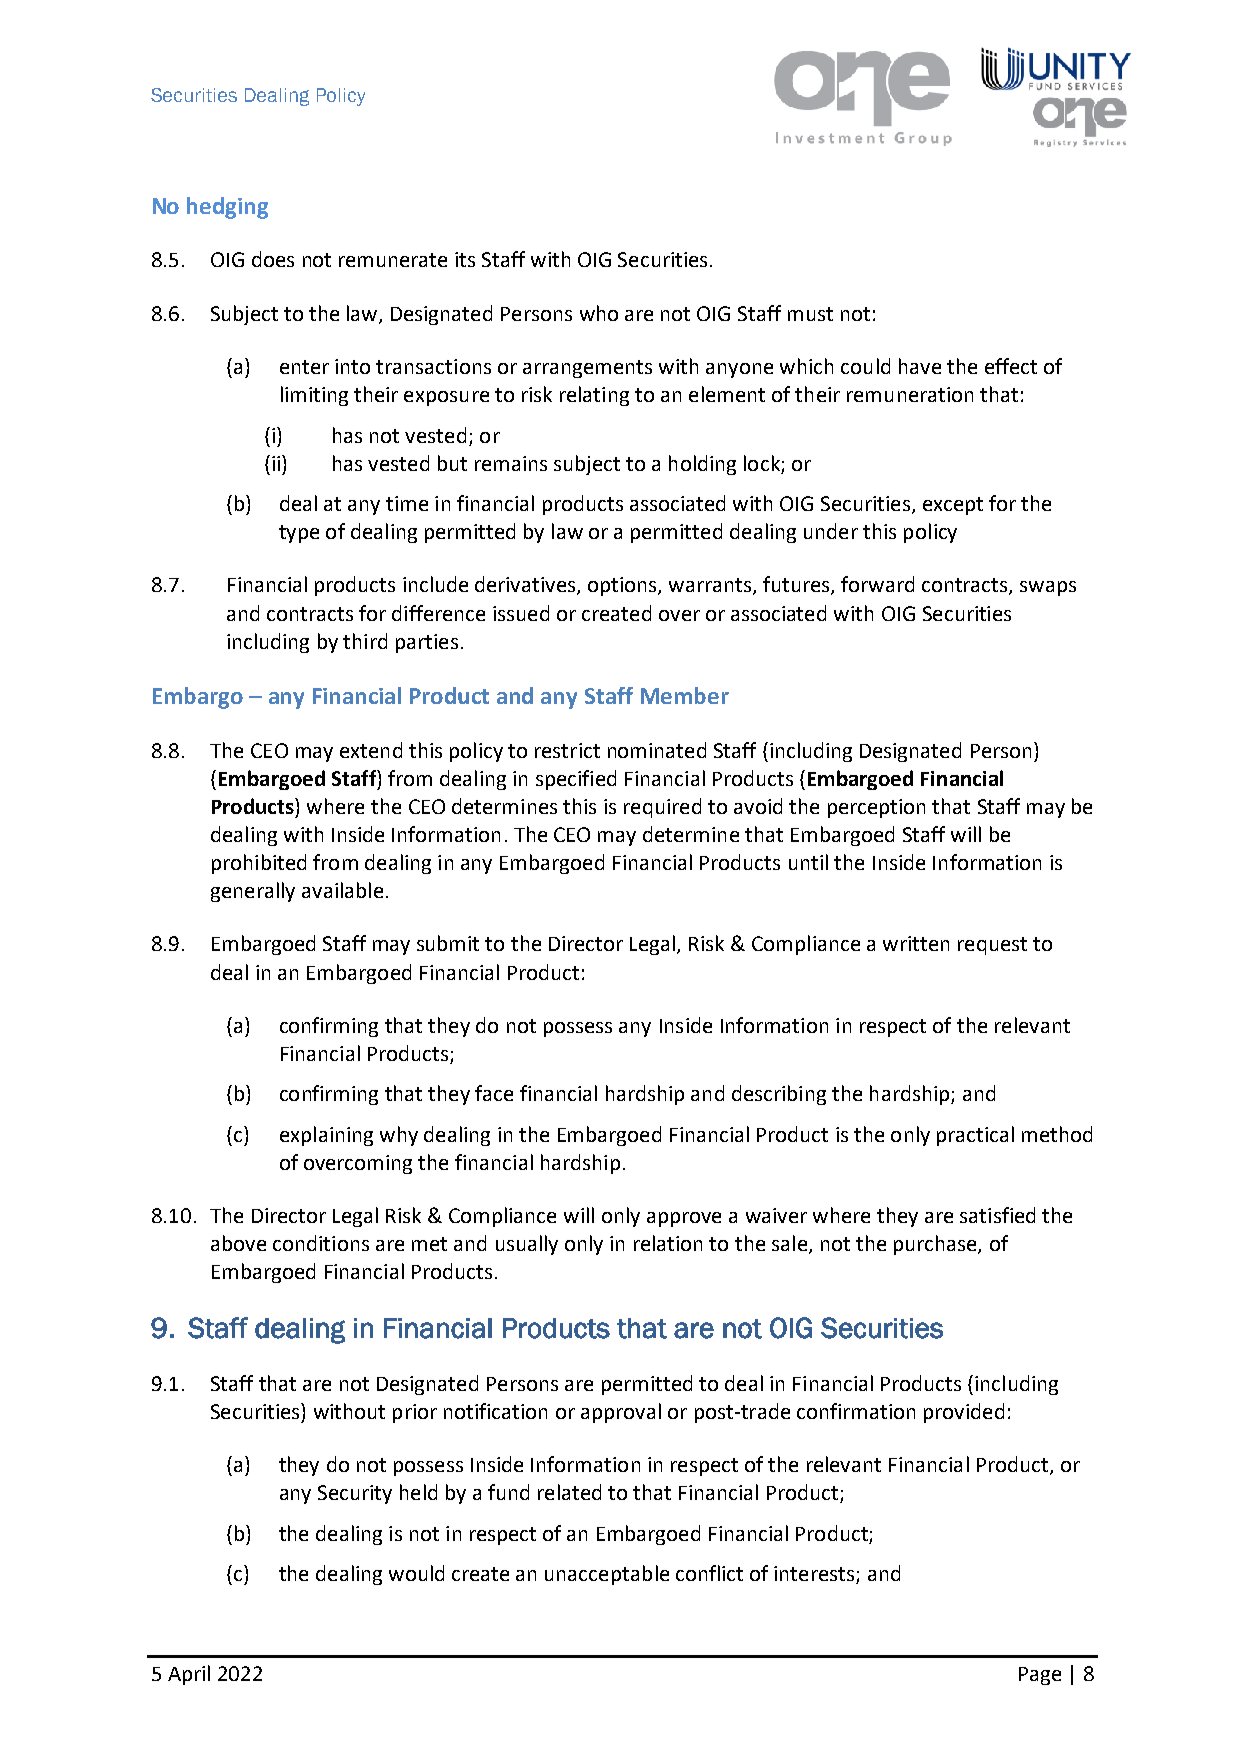 The height and width of the screenshot is (1761, 1245). What do you see at coordinates (920, 366) in the screenshot?
I see `have` at bounding box center [920, 366].
